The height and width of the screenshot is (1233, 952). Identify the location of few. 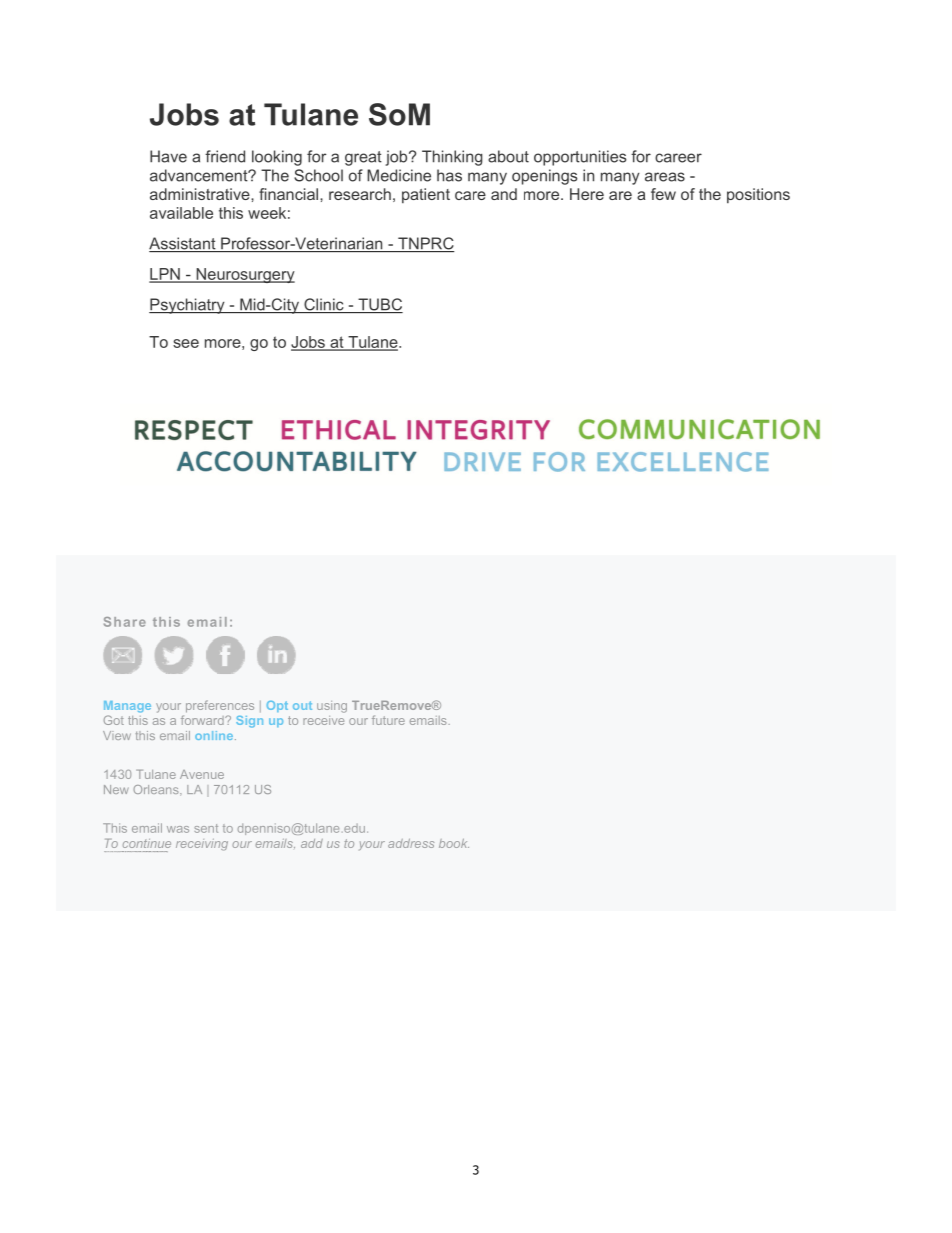
(663, 194).
